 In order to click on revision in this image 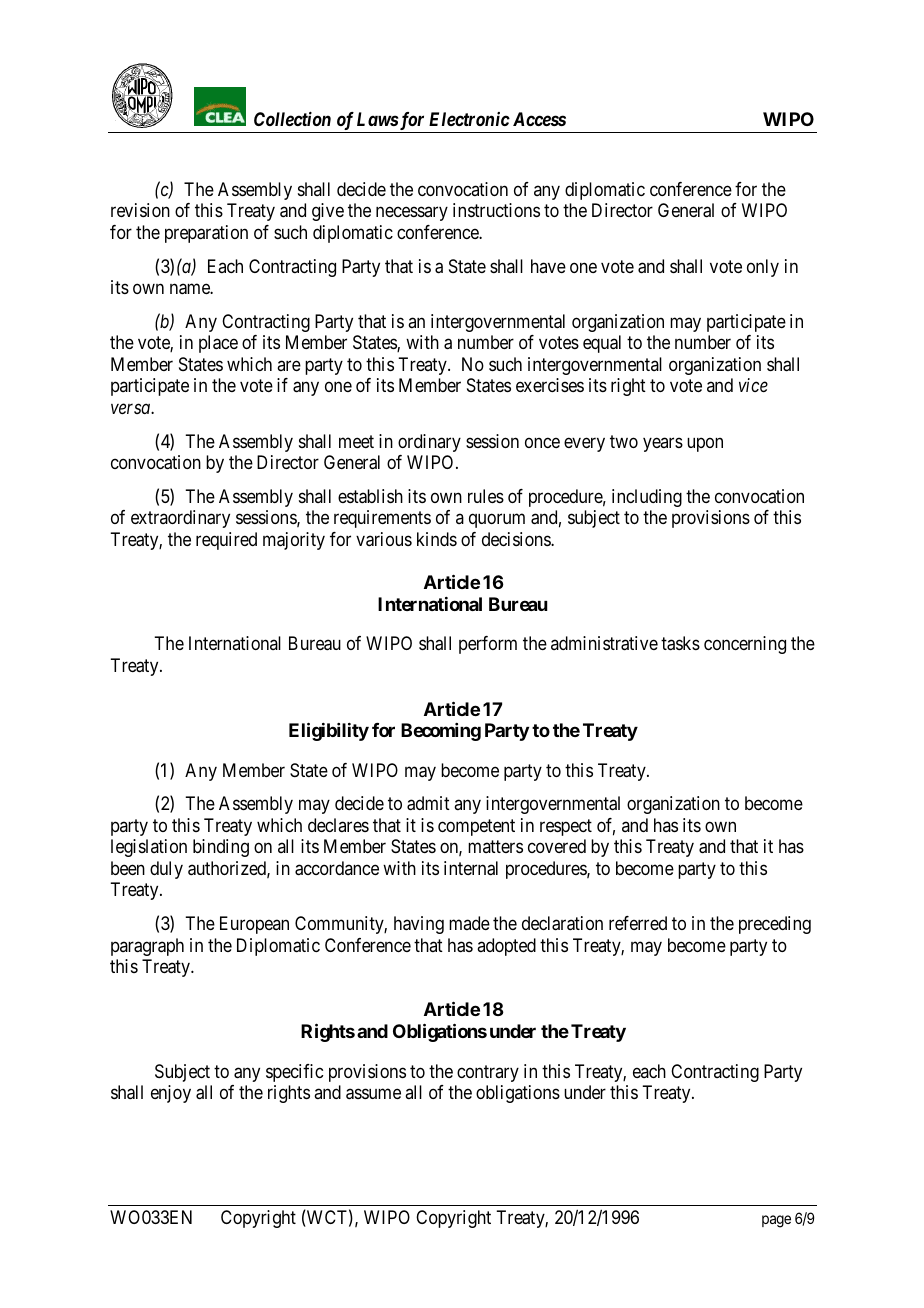, I will do `click(140, 210)`.
